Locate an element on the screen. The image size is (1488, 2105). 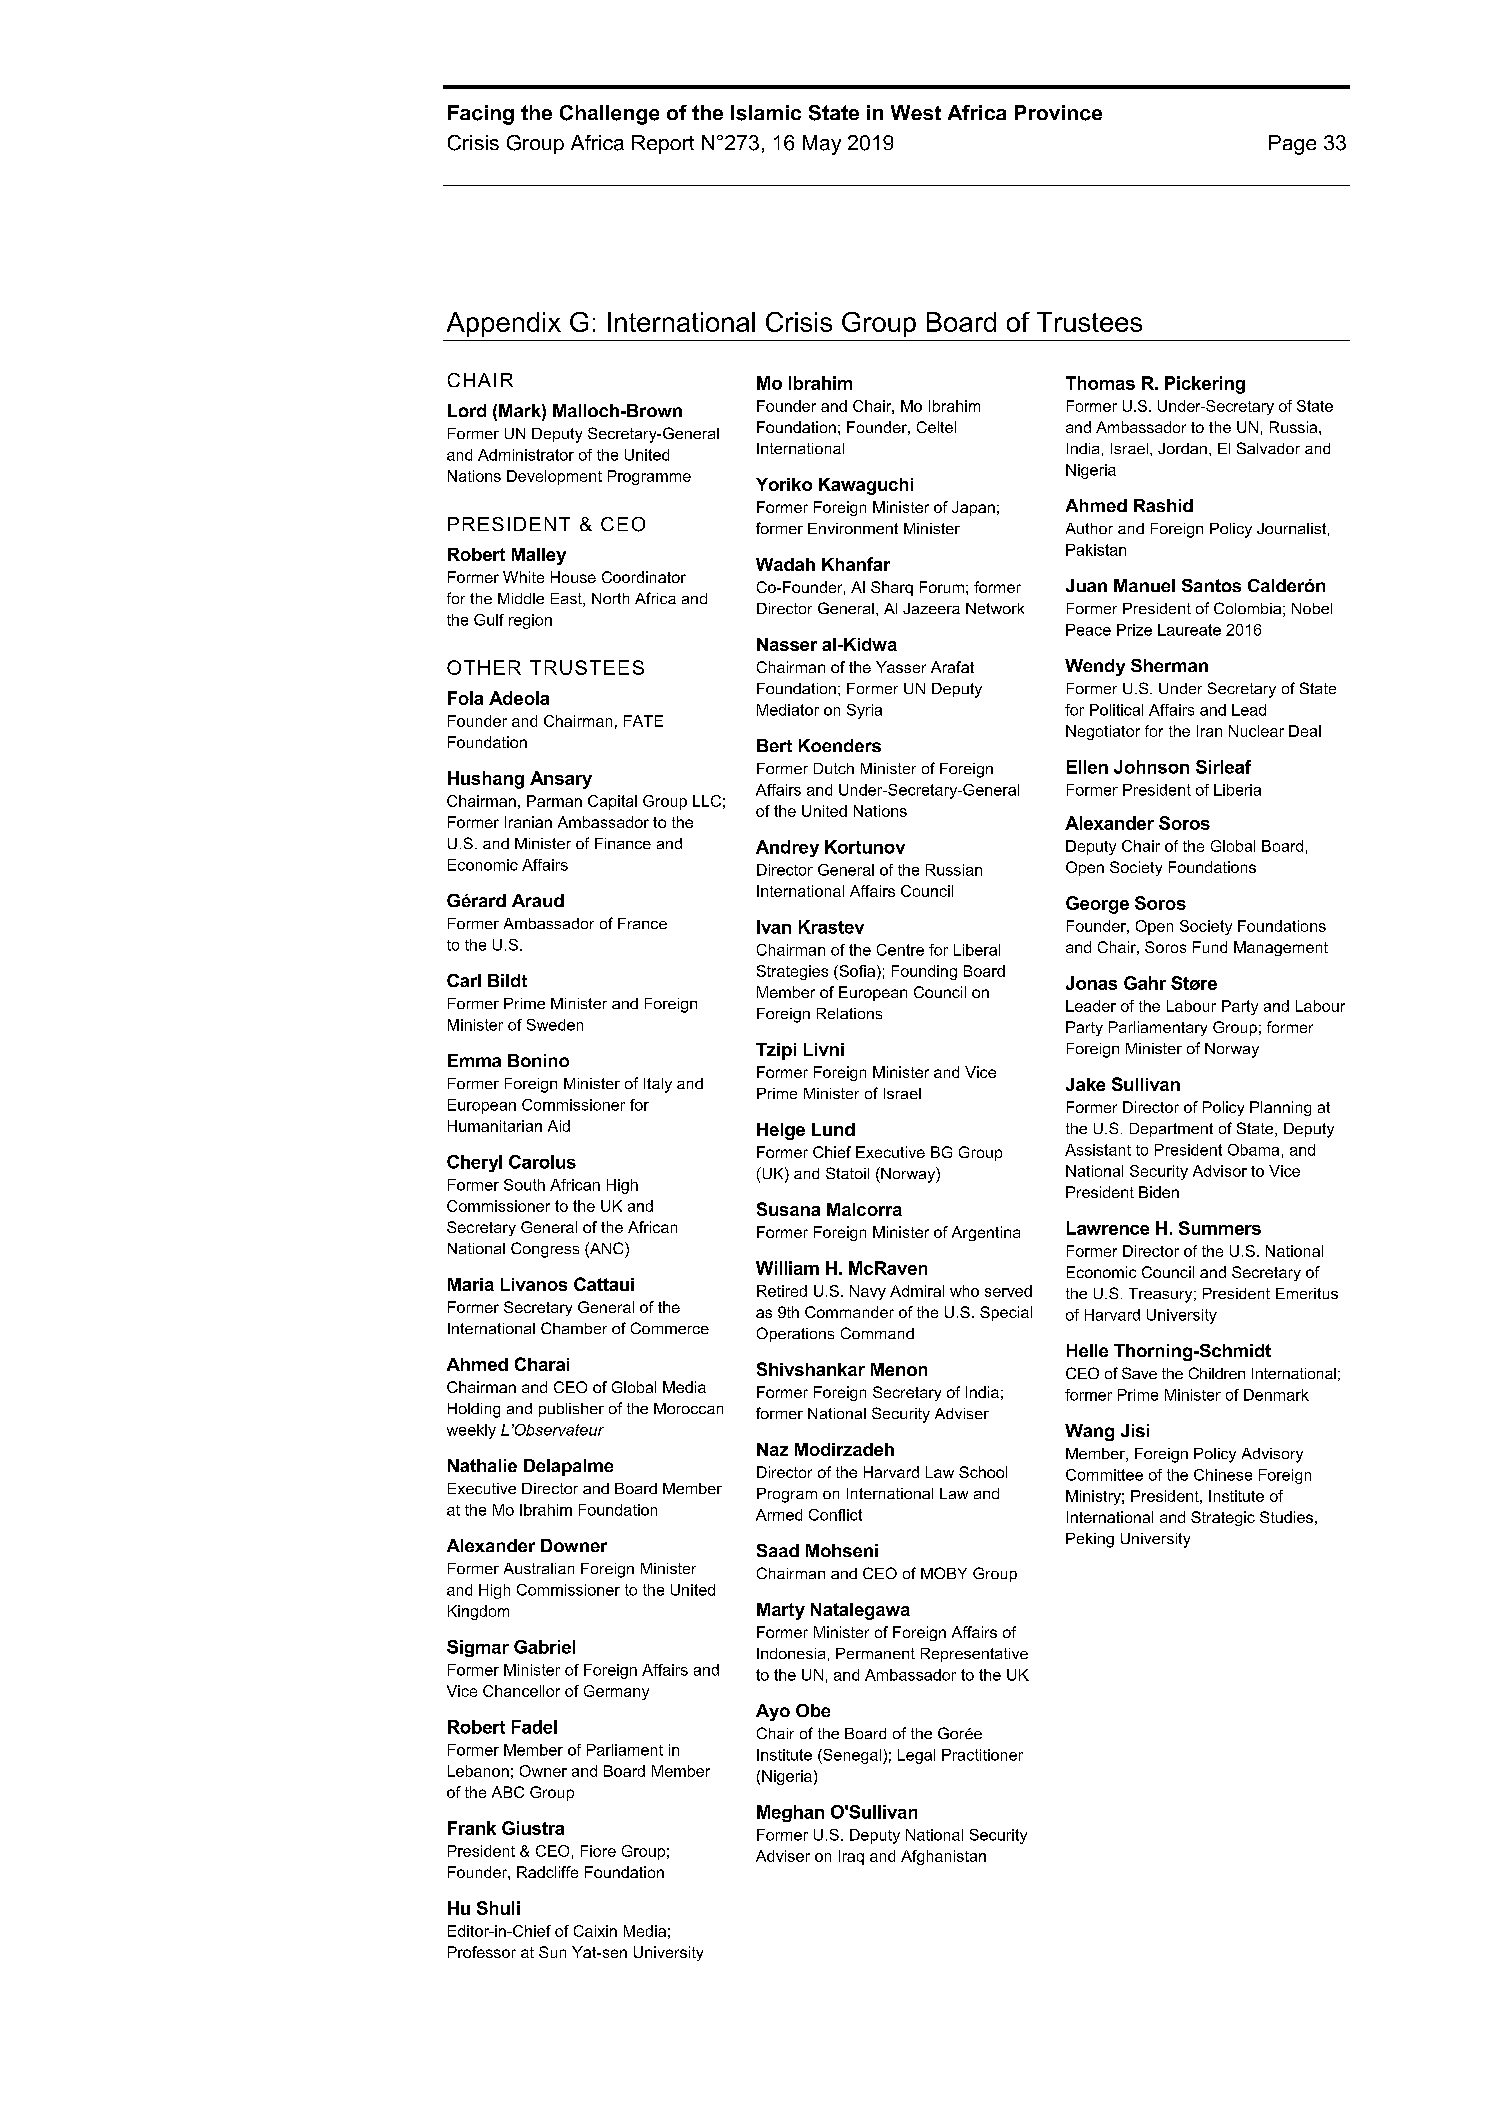
Page is located at coordinates (1292, 145).
